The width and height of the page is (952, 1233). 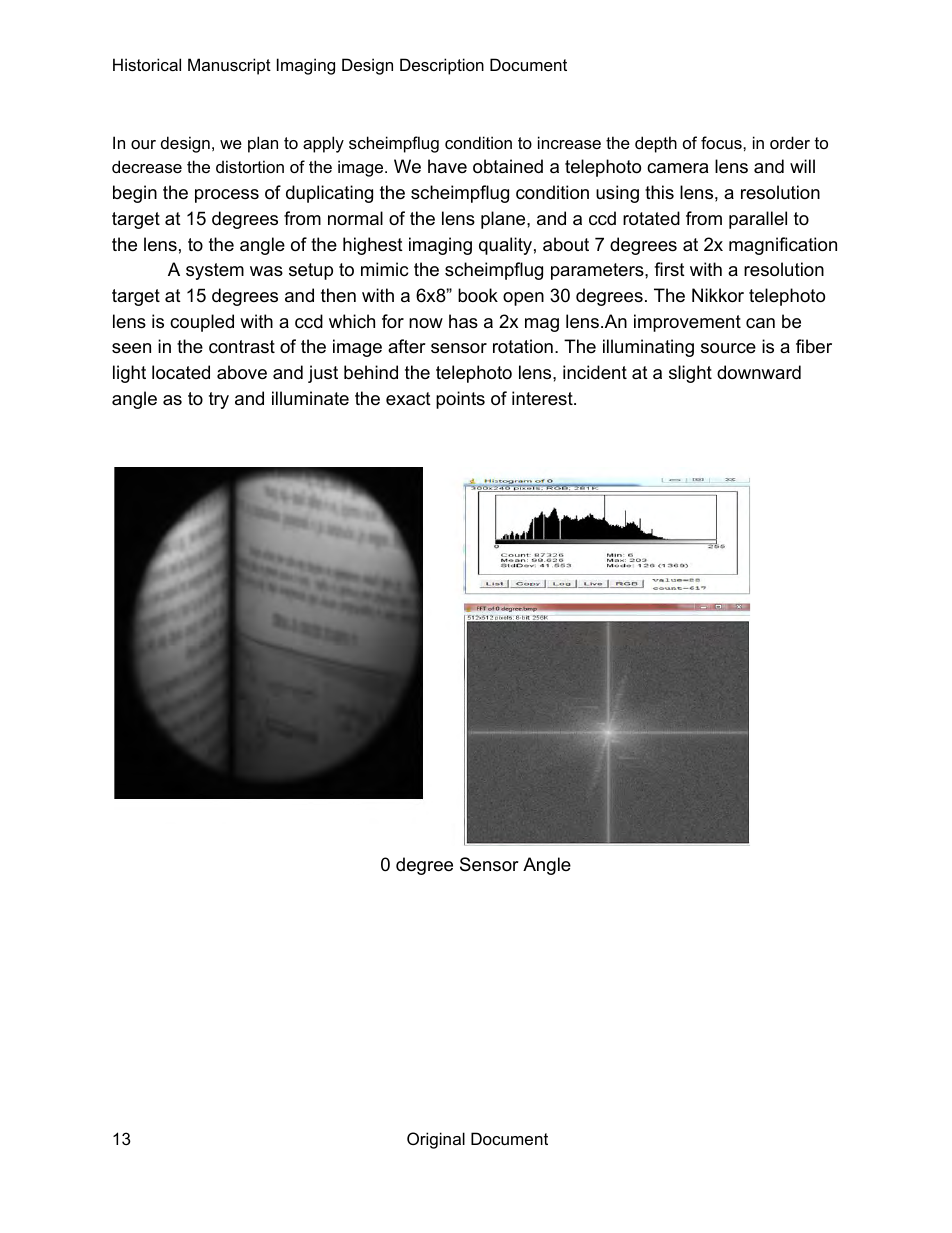 I want to click on points, so click(x=460, y=400).
